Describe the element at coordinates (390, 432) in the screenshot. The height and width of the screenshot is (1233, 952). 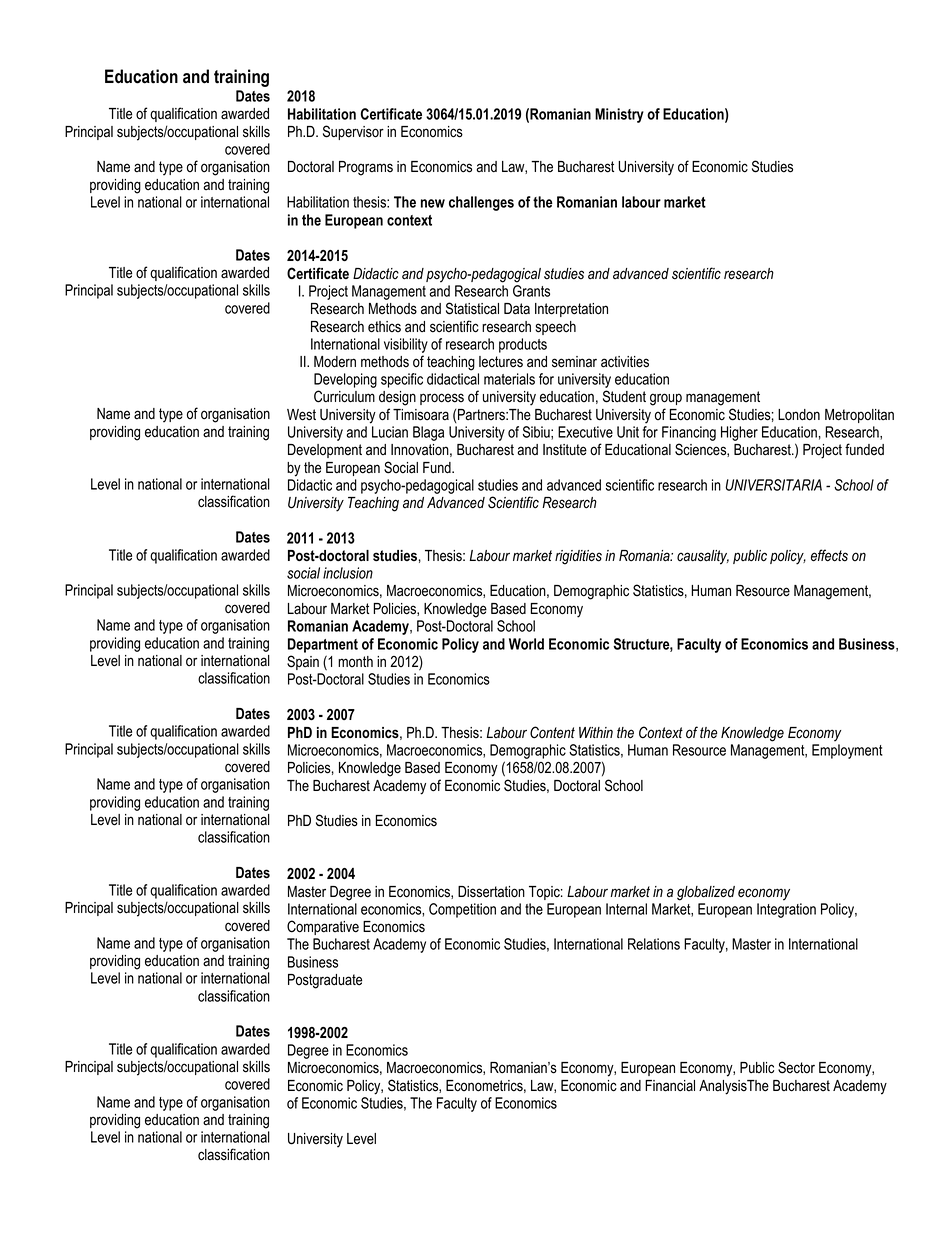
I see `Lucian` at that location.
